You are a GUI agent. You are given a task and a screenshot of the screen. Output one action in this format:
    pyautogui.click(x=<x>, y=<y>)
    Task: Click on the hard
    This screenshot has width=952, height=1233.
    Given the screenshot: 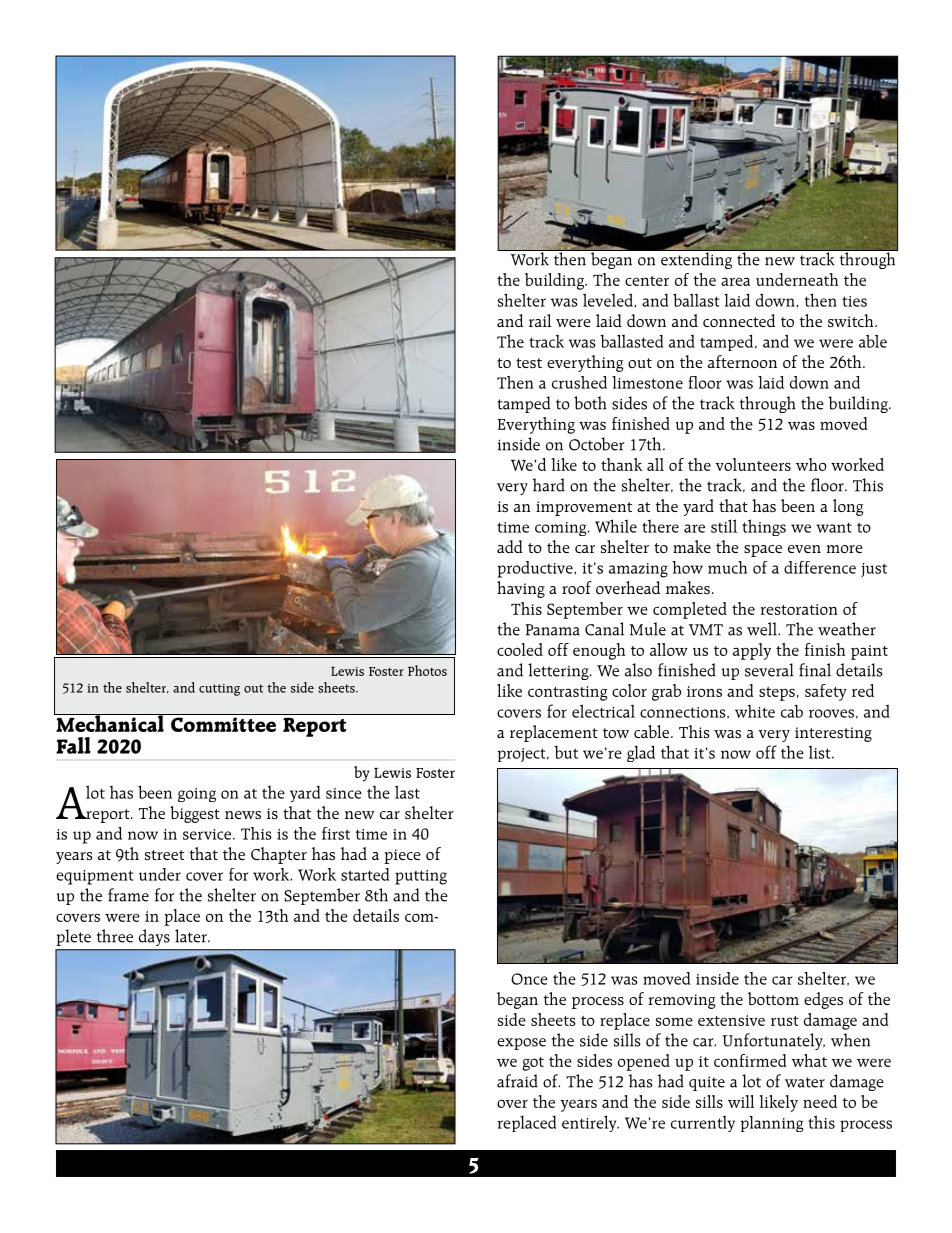 What is the action you would take?
    pyautogui.click(x=549, y=485)
